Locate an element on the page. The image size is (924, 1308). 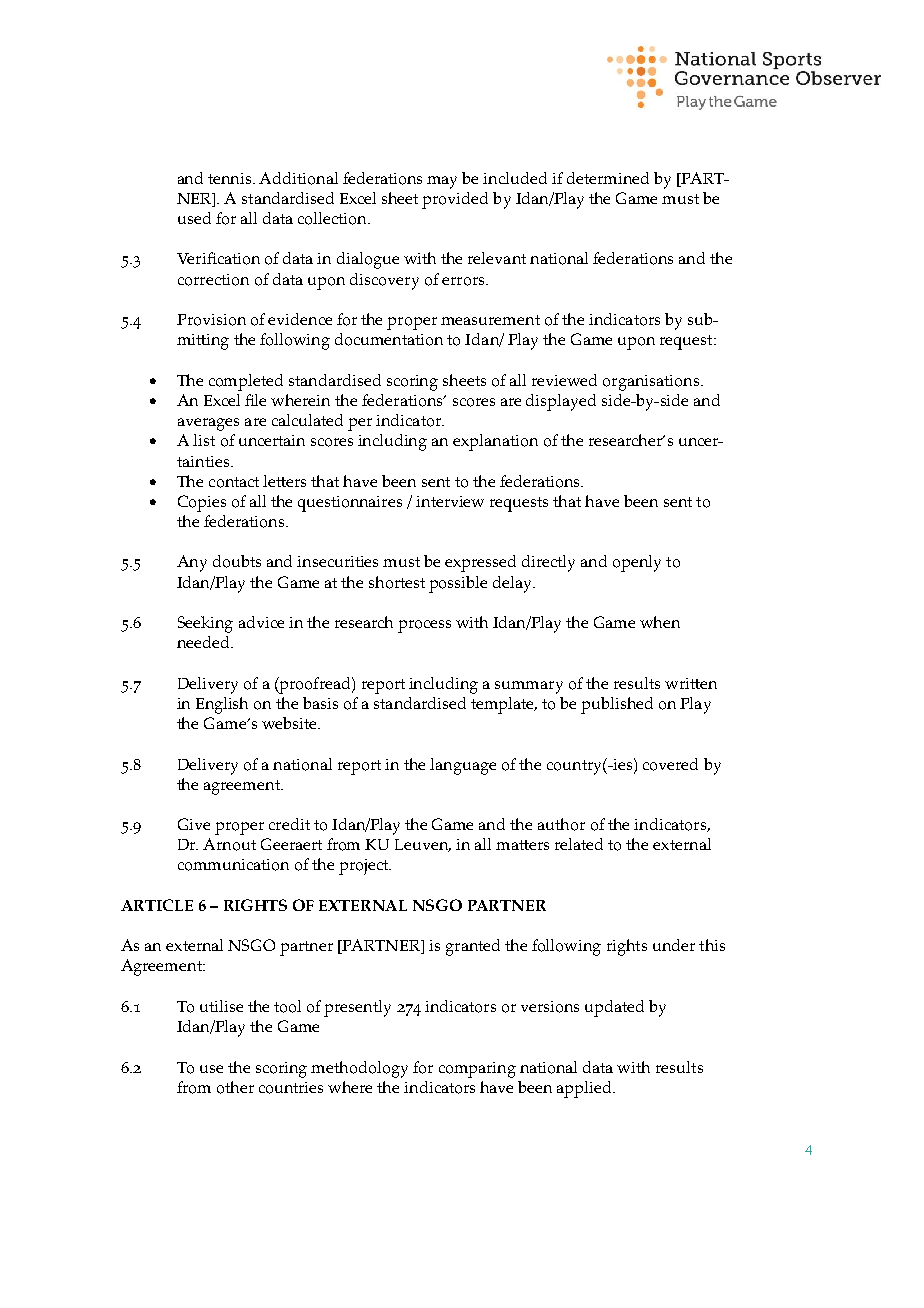
contact is located at coordinates (234, 482).
